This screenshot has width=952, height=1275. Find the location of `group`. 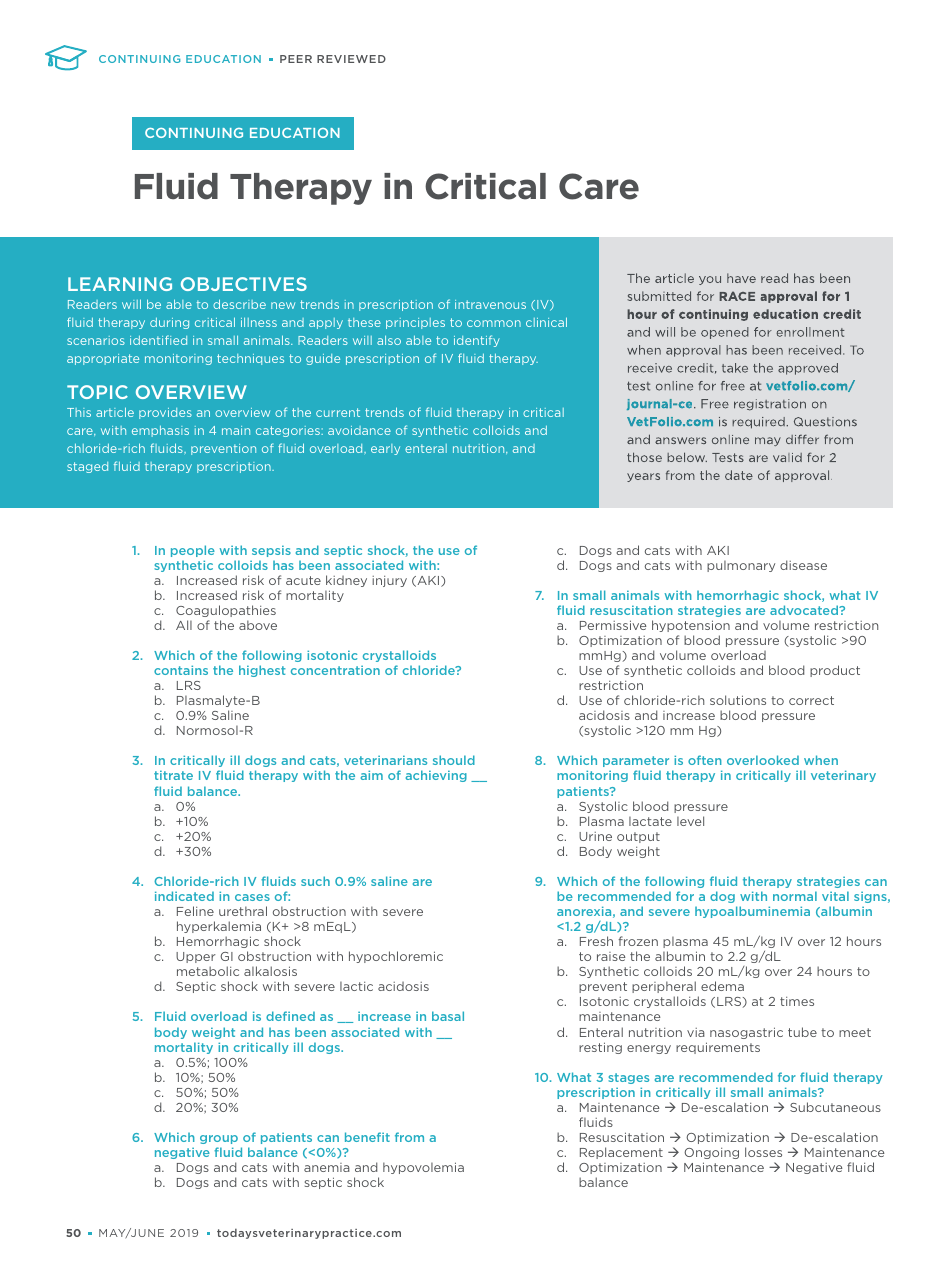

group is located at coordinates (219, 1139).
